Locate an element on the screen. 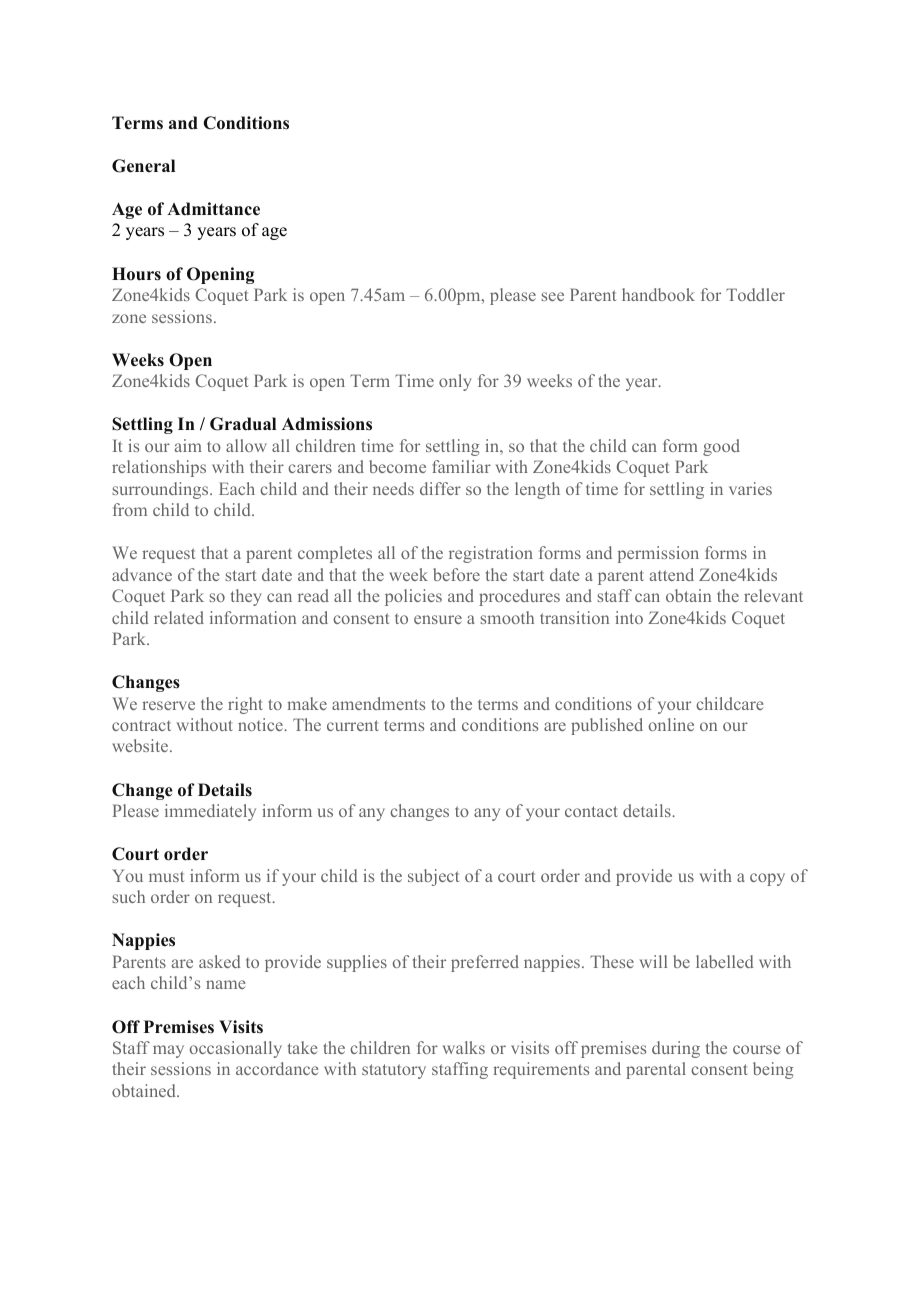  into is located at coordinates (629, 617).
